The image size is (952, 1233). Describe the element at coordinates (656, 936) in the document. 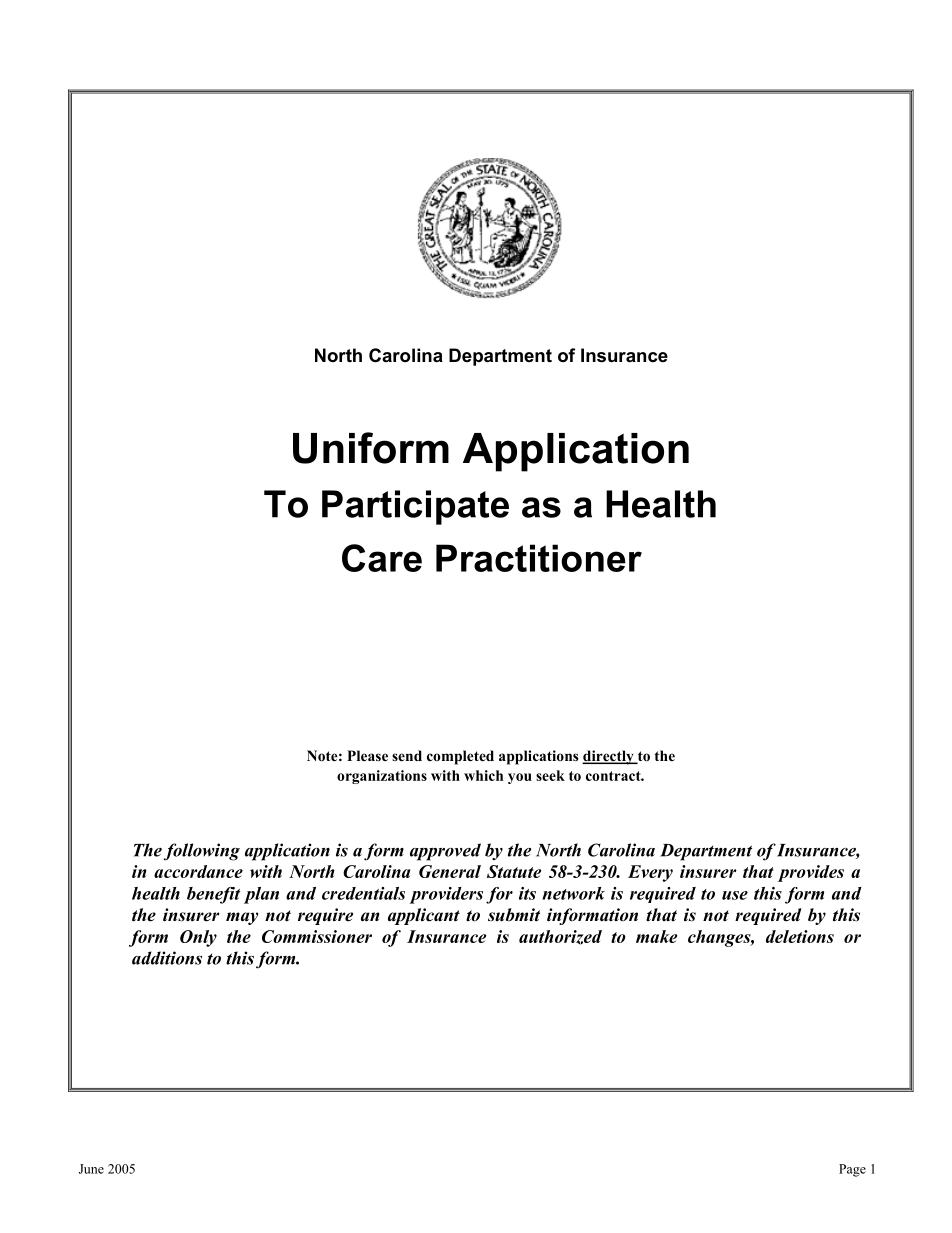

I see `make` at that location.
